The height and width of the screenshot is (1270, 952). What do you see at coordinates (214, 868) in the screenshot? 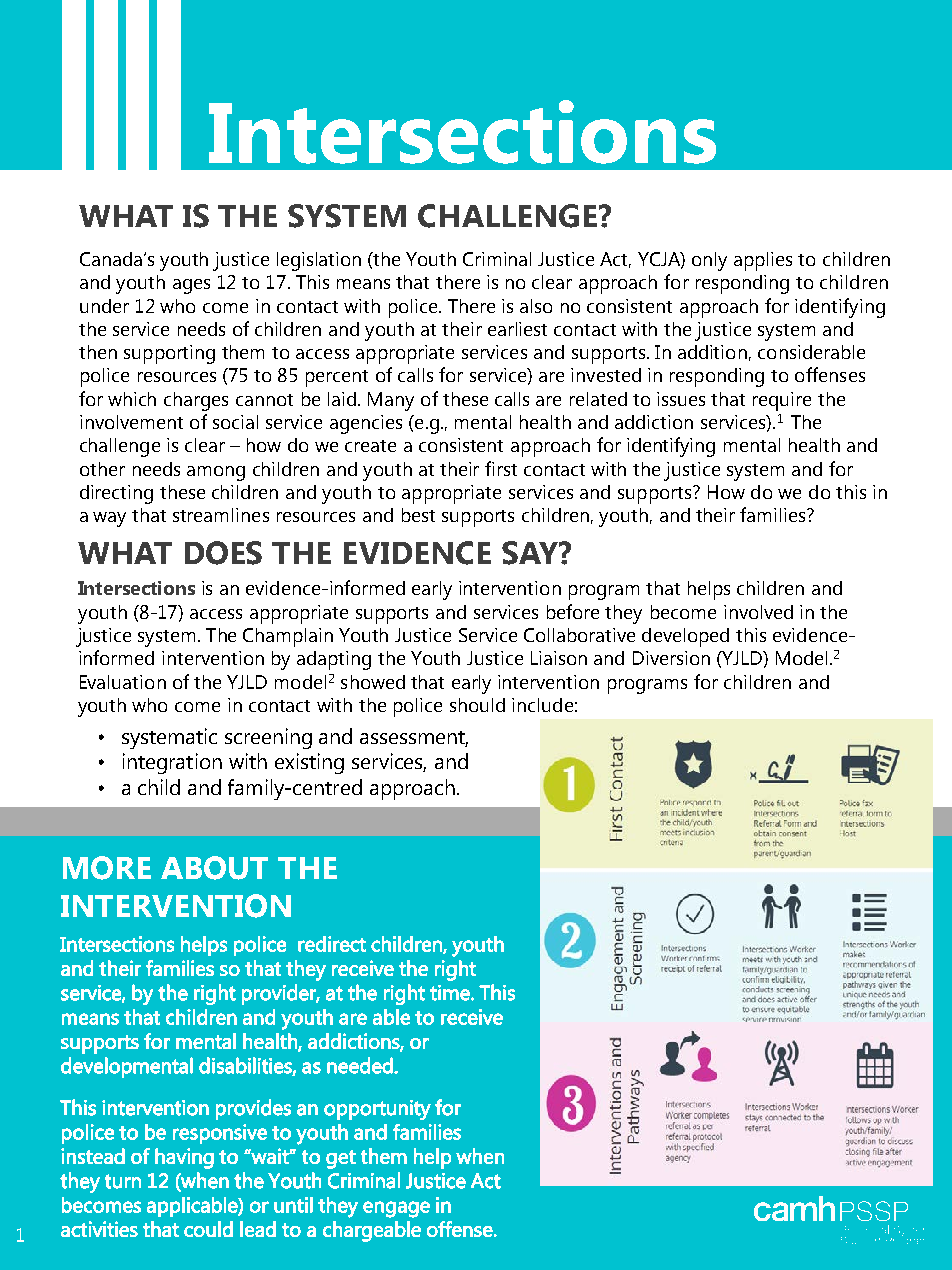
I see `ABOUT` at bounding box center [214, 868].
